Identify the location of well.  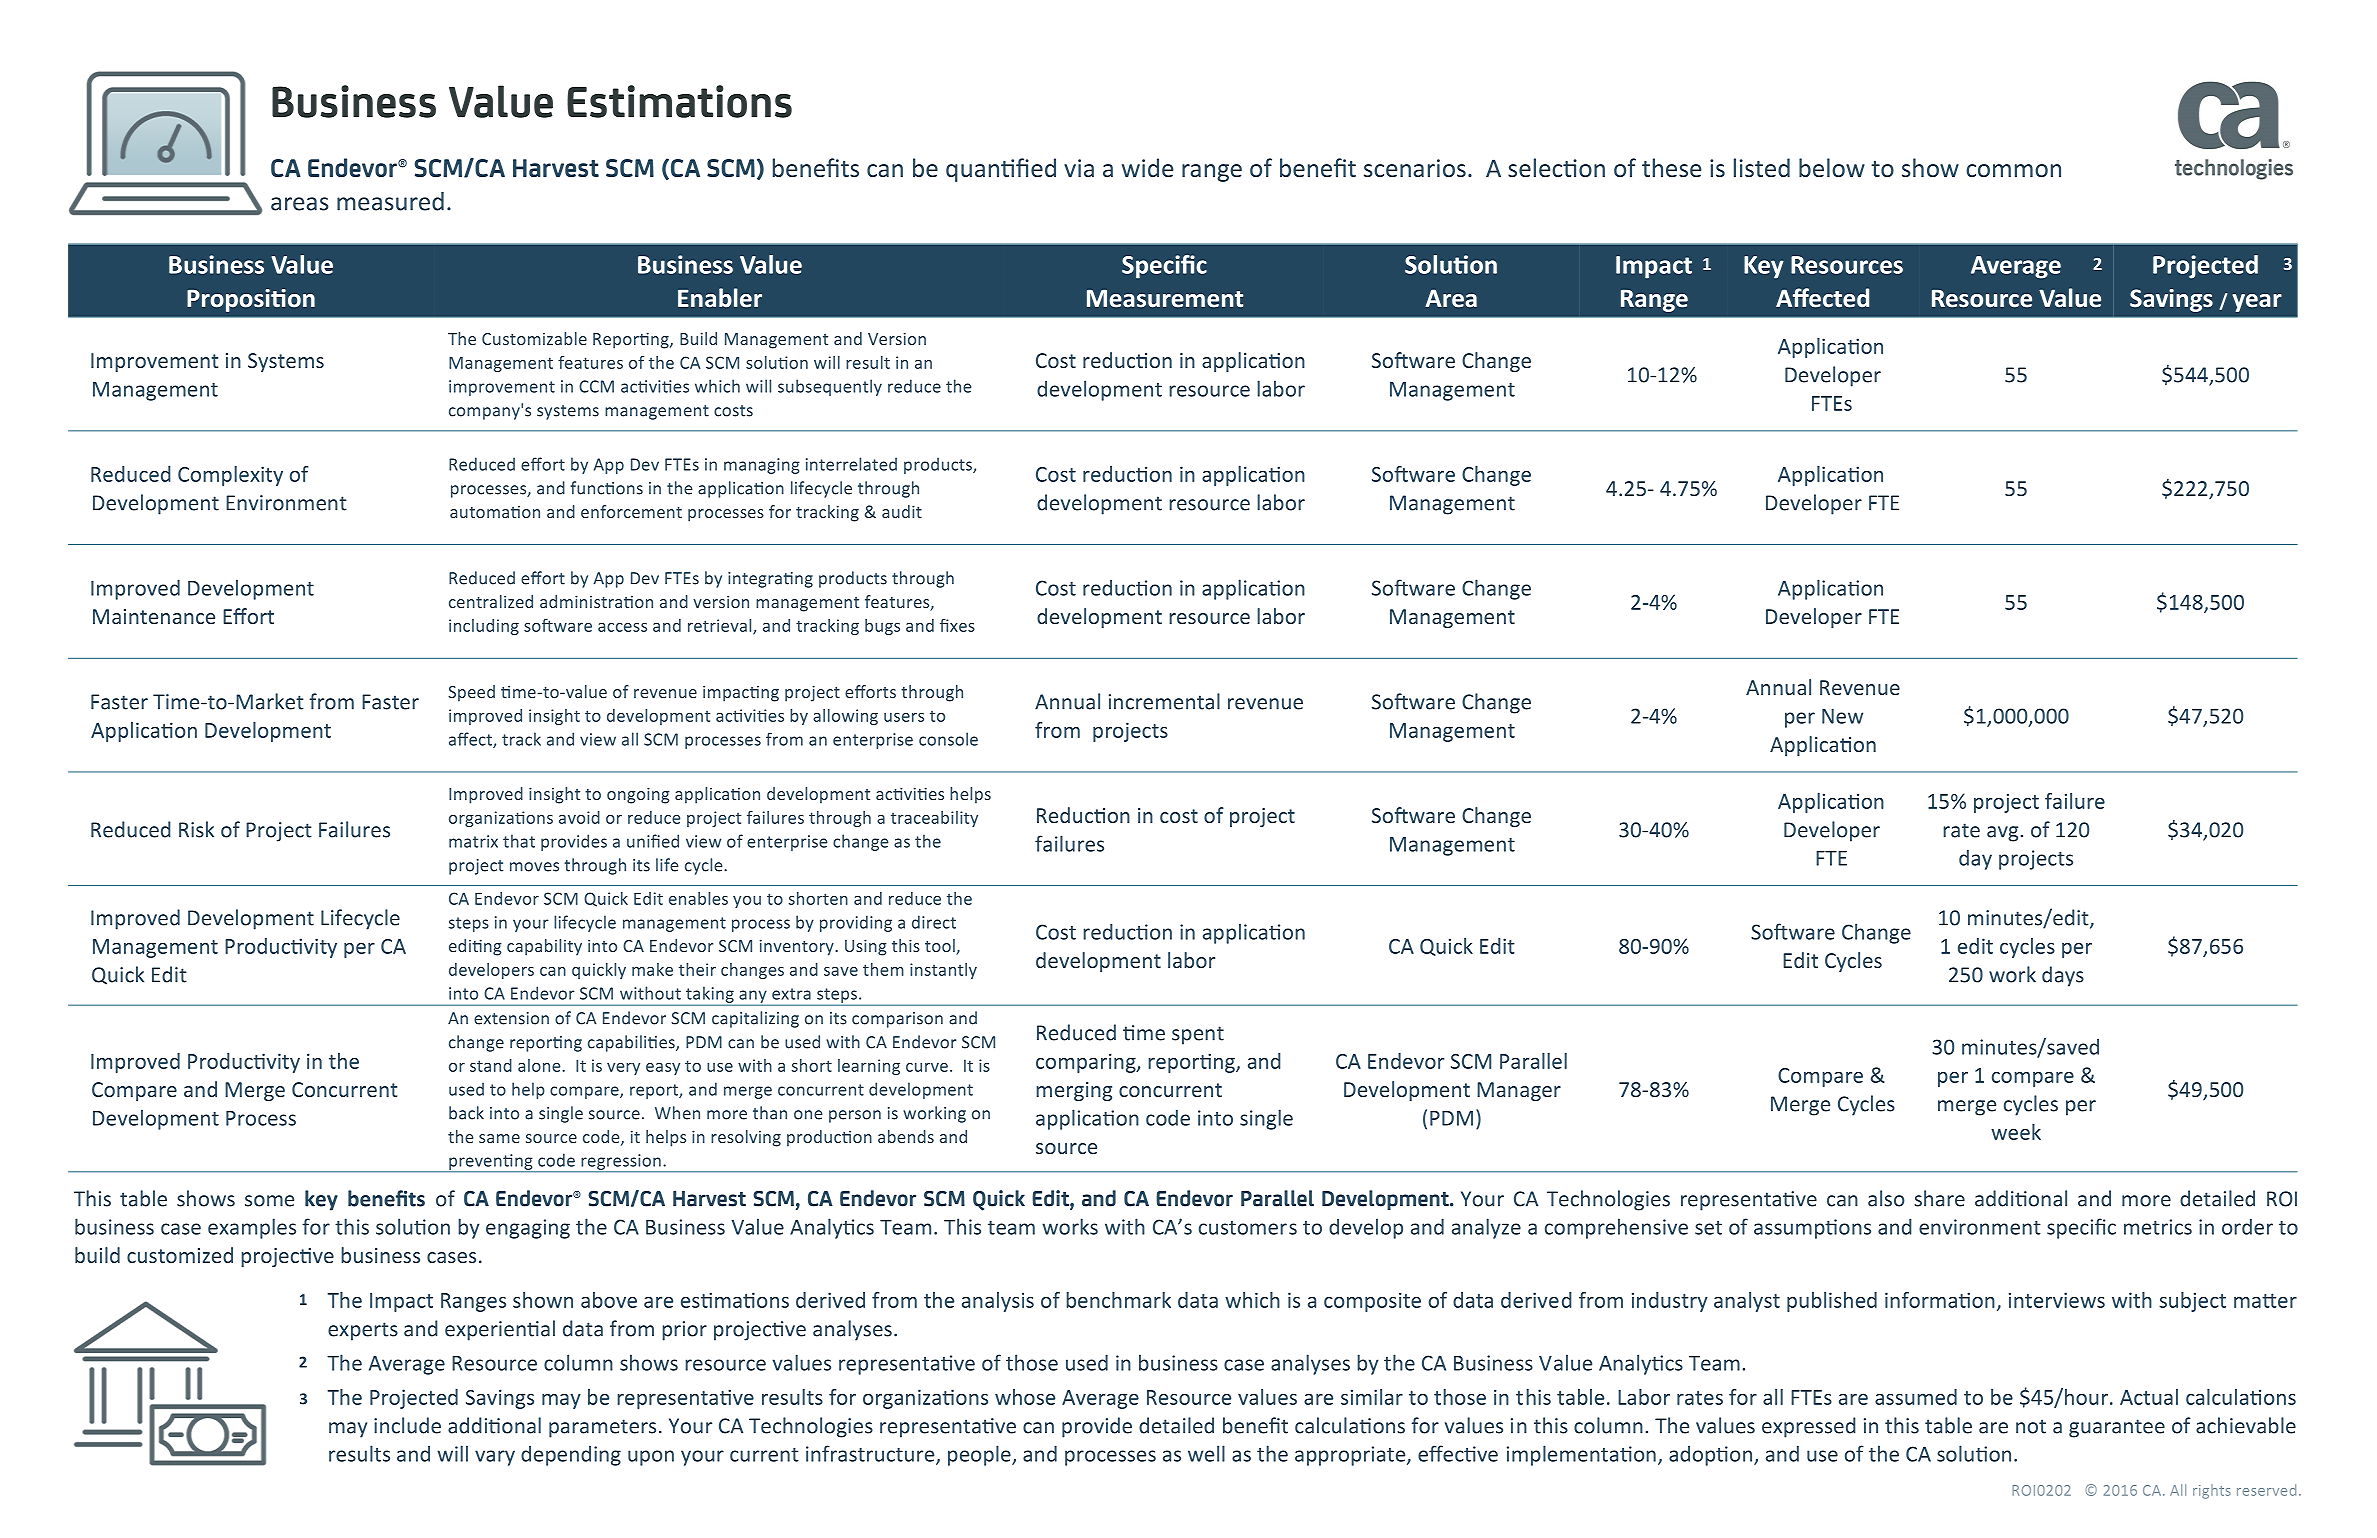
(1206, 1453).
